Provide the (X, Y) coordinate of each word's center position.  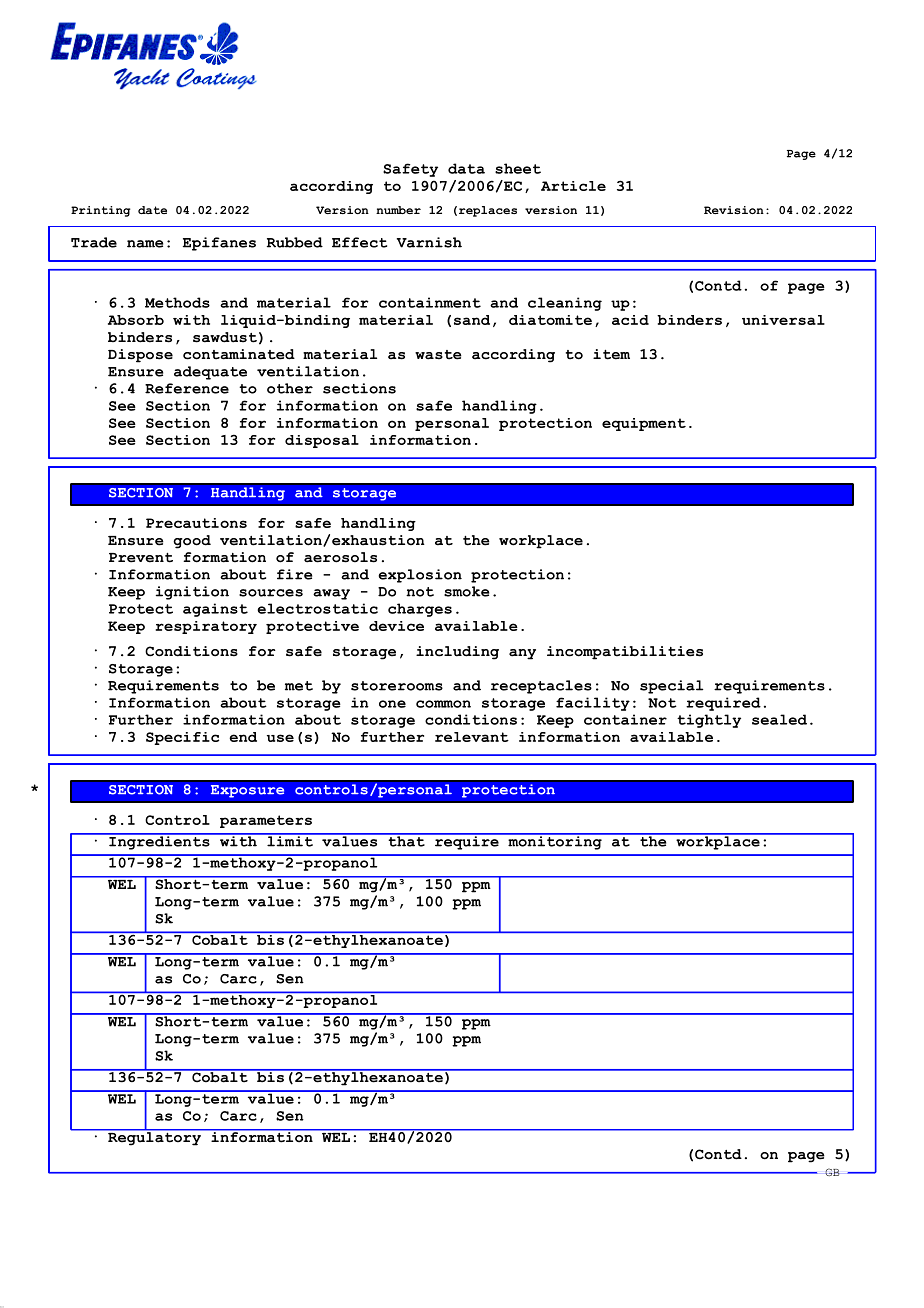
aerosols (340, 557)
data (466, 168)
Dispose (140, 356)
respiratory (206, 627)
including (457, 653)
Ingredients (159, 842)
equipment (644, 424)
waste (438, 355)
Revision (734, 210)
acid (630, 320)
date (152, 210)
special (671, 687)
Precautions (196, 523)
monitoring (555, 842)
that (406, 840)
